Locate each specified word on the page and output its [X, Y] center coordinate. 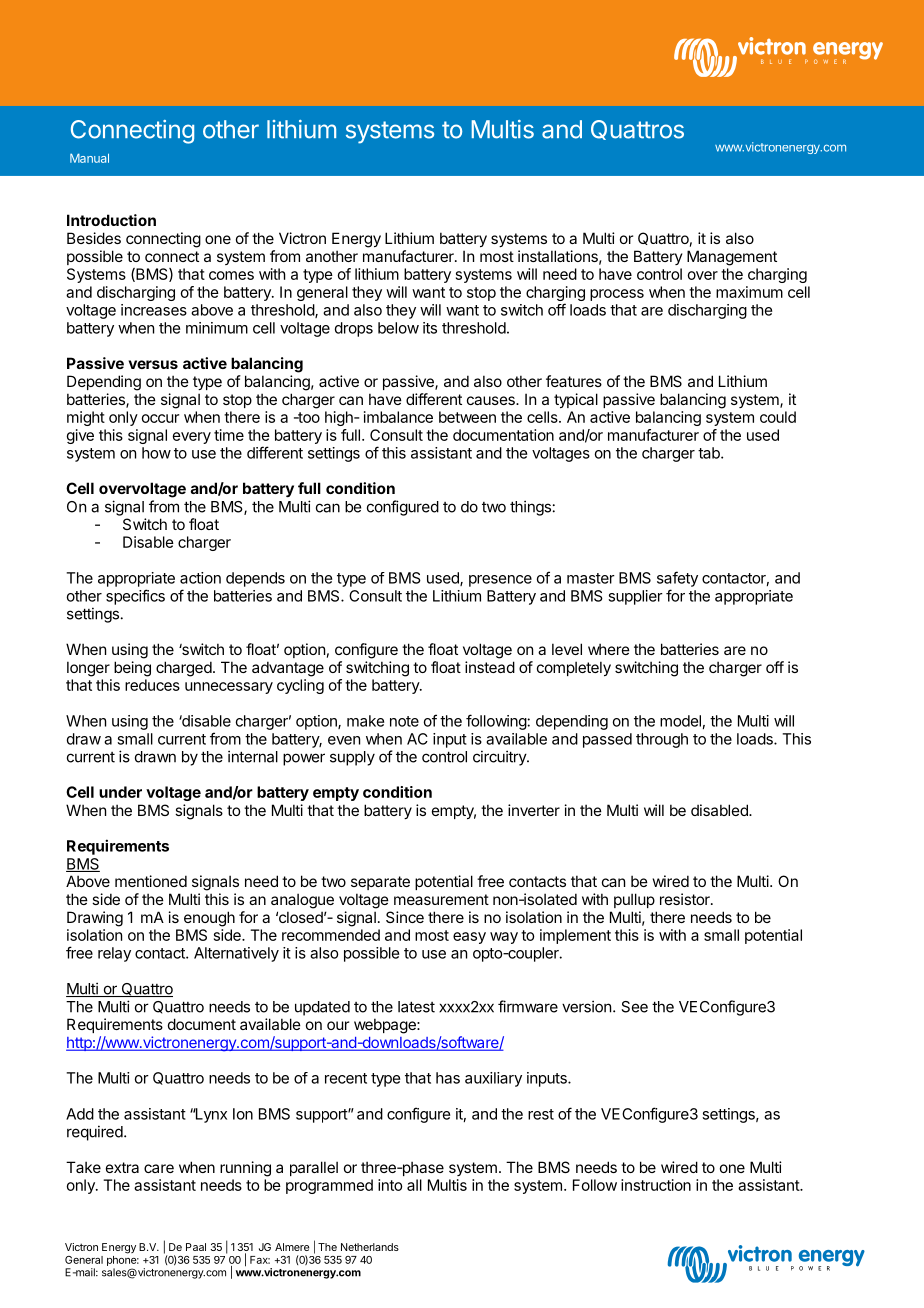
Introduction [111, 220]
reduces [152, 685]
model [680, 721]
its [430, 328]
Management [732, 258]
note [404, 721]
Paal [196, 1247]
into [390, 1185]
